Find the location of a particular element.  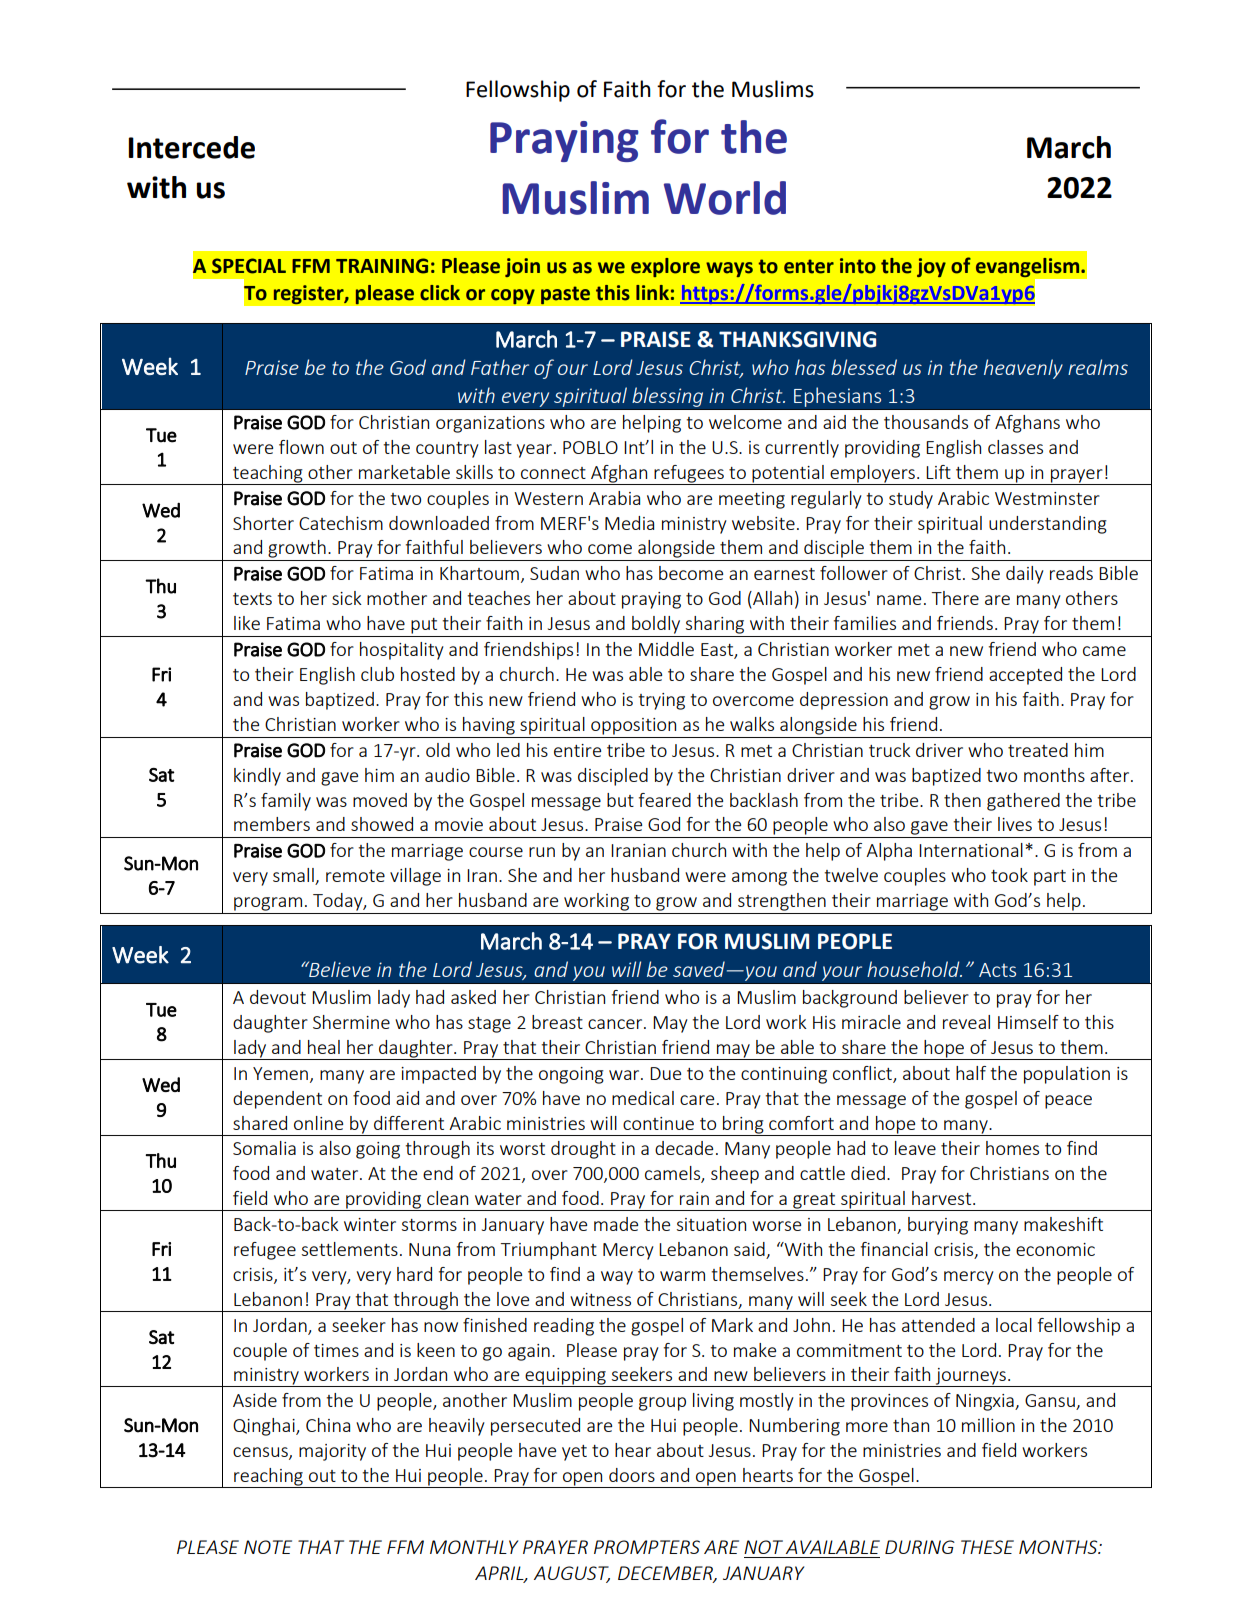

cancer is located at coordinates (616, 1024).
